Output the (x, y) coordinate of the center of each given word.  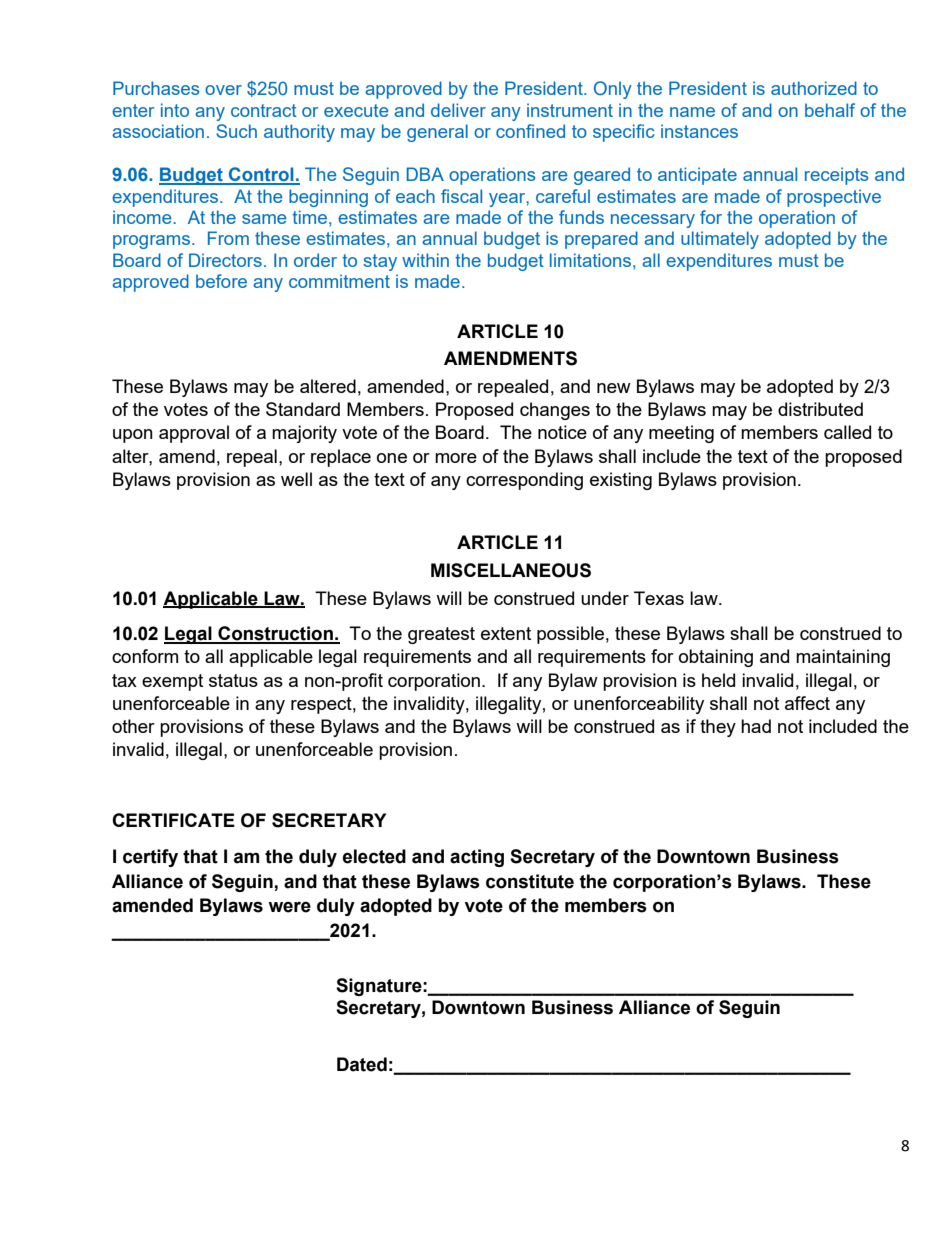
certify (150, 858)
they (718, 728)
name (692, 112)
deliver (458, 110)
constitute (530, 881)
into (175, 110)
